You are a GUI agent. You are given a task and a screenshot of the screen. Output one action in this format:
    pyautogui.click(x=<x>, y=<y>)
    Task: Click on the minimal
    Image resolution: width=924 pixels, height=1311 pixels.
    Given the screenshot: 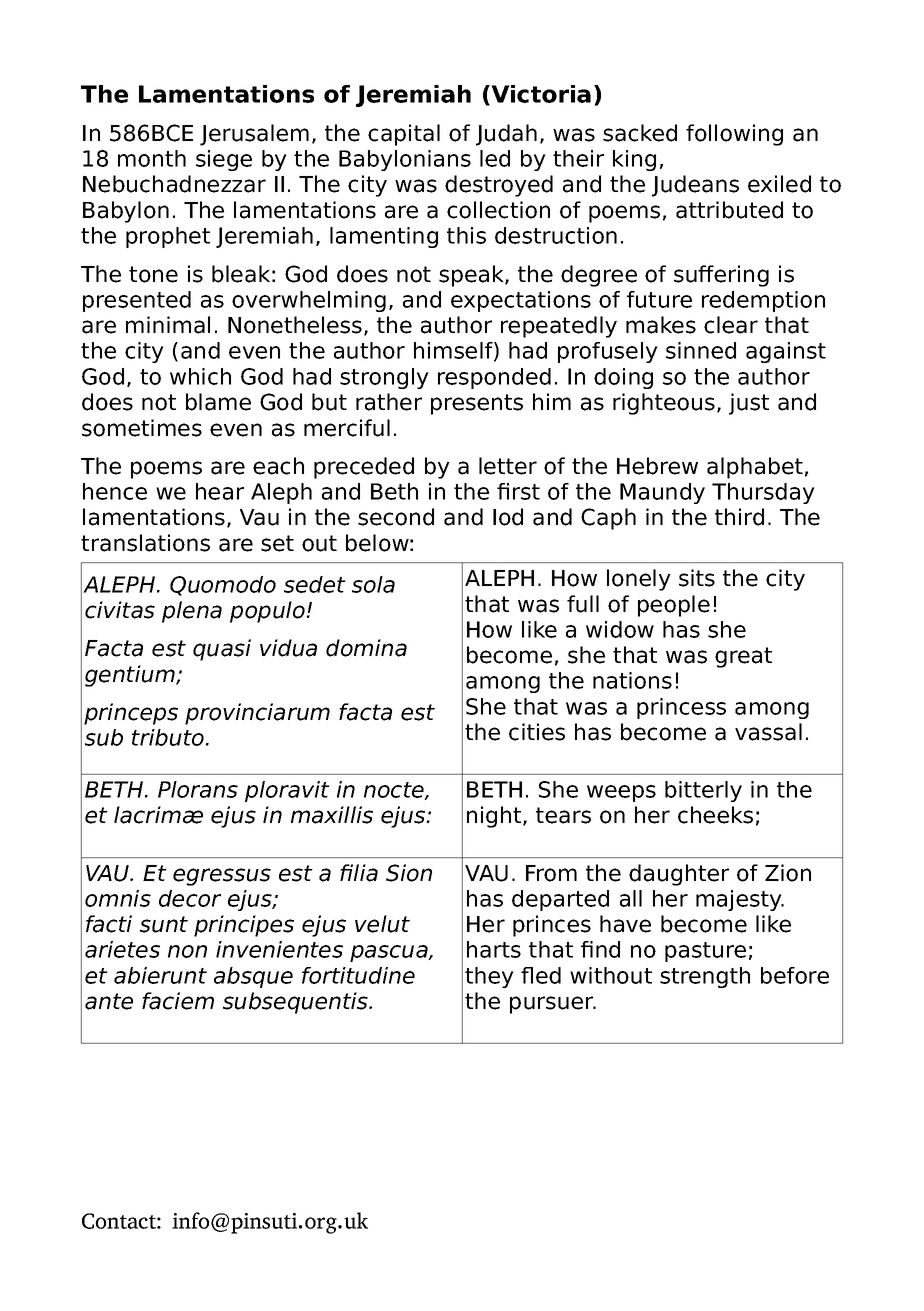 What is the action you would take?
    pyautogui.click(x=168, y=325)
